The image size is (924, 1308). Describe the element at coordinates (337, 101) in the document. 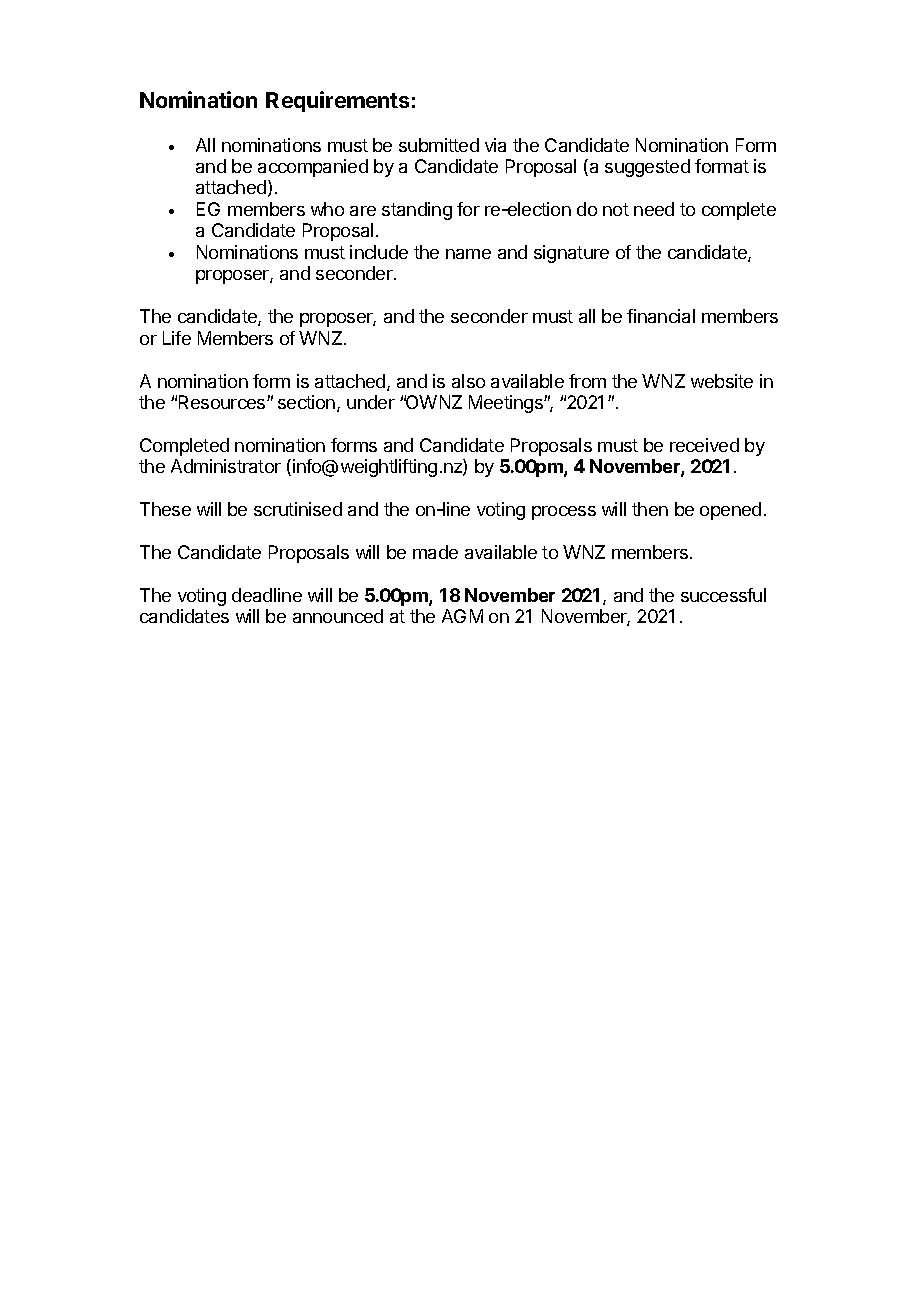

I see `Requirements` at that location.
